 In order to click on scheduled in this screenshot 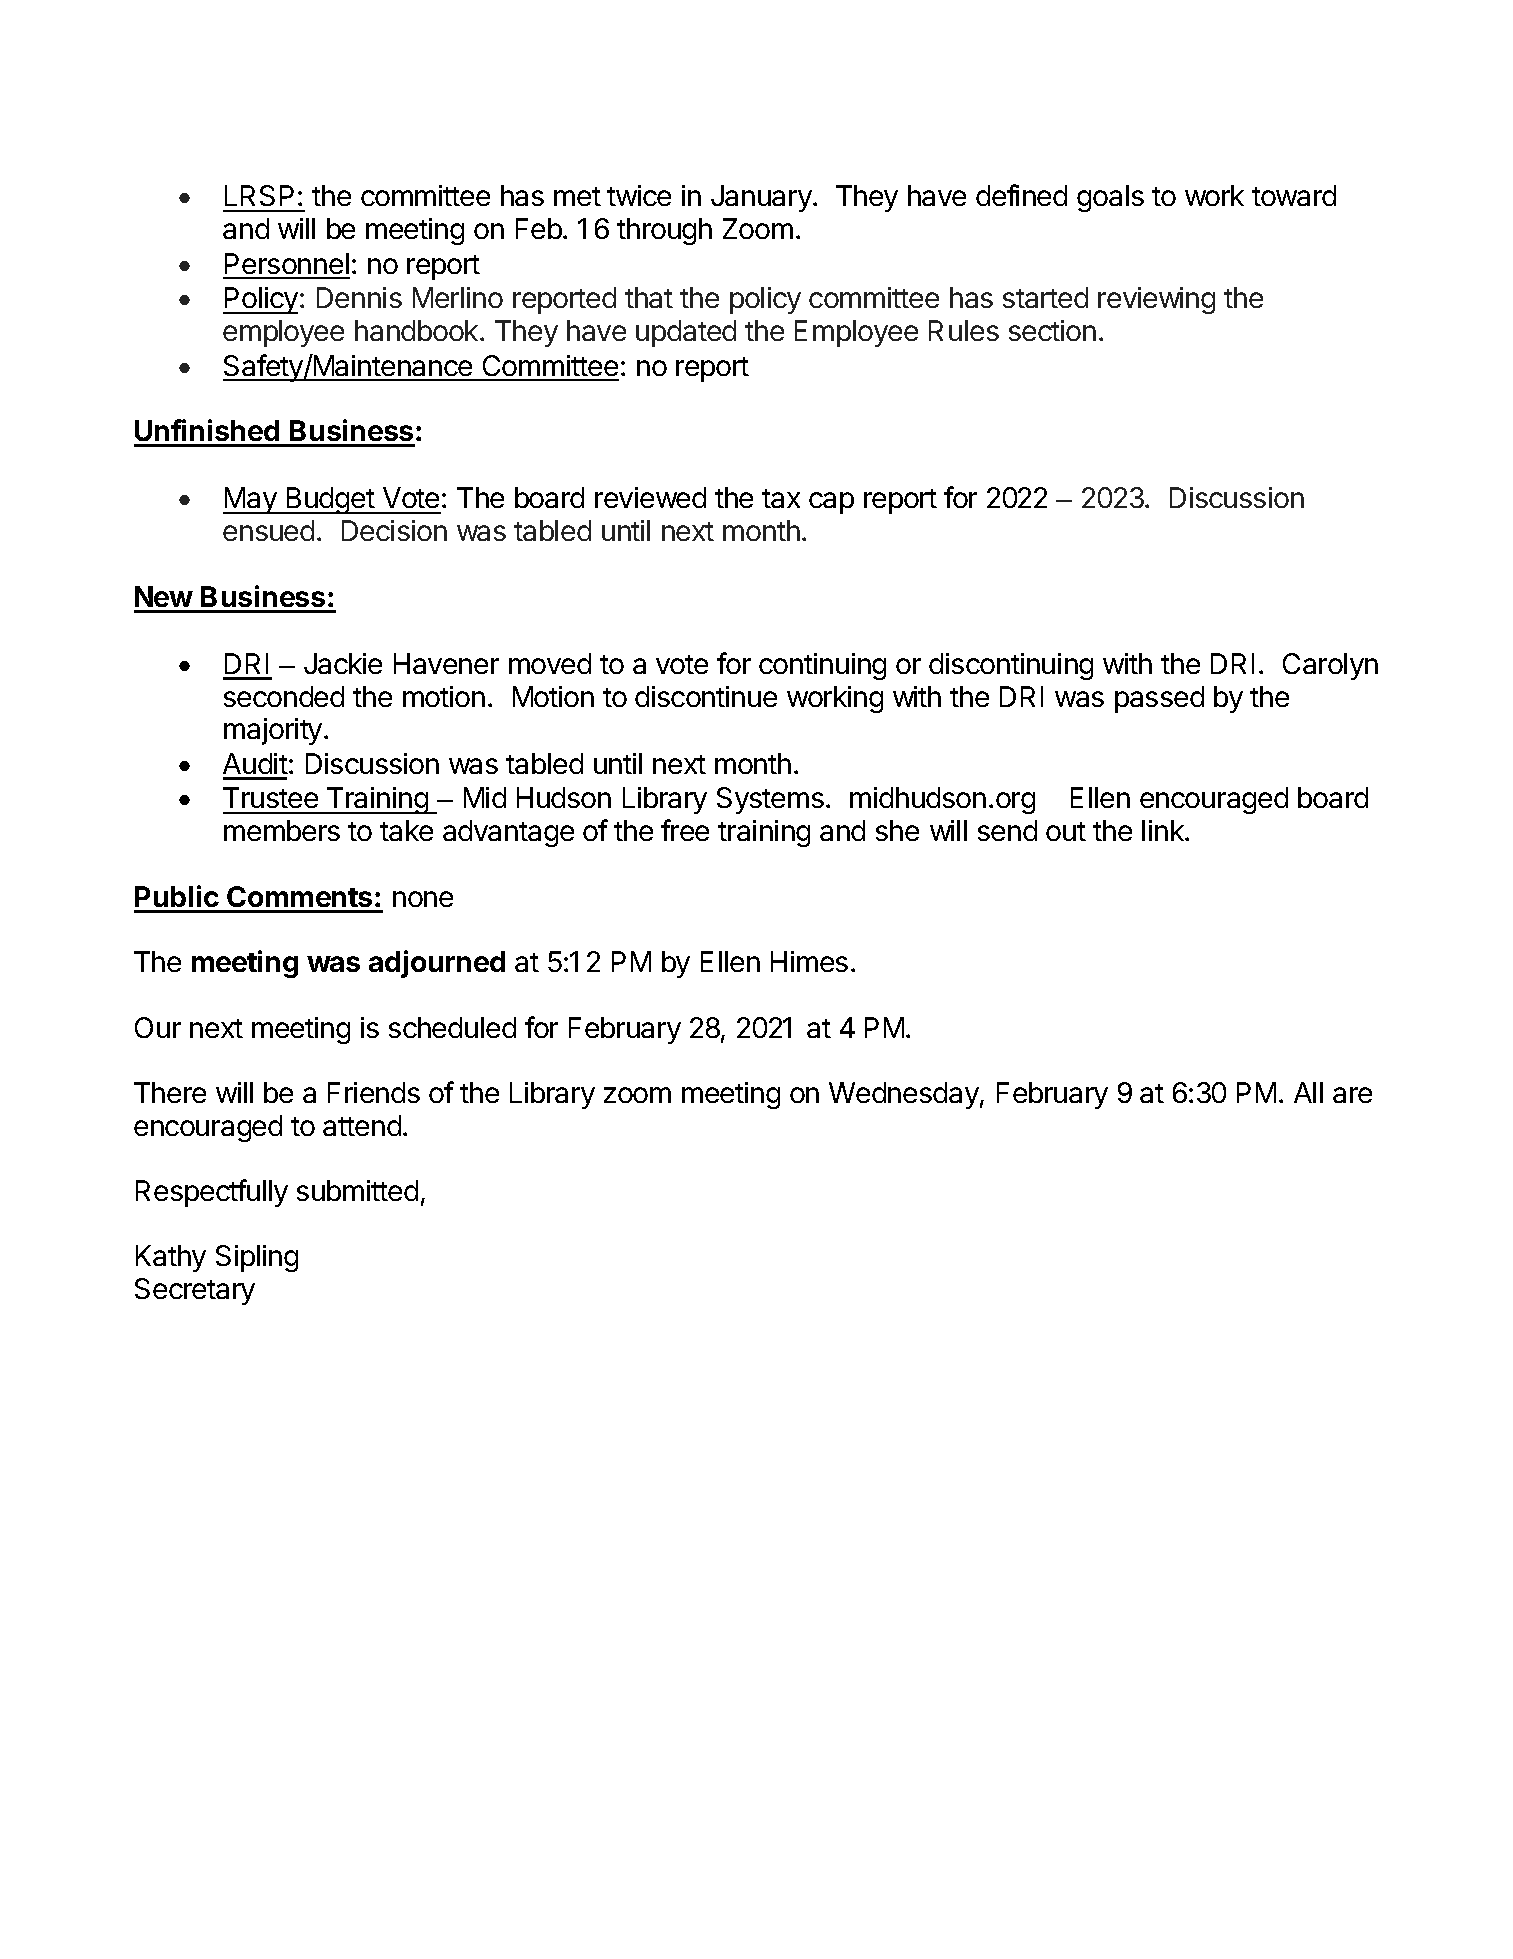, I will do `click(452, 1027)`.
